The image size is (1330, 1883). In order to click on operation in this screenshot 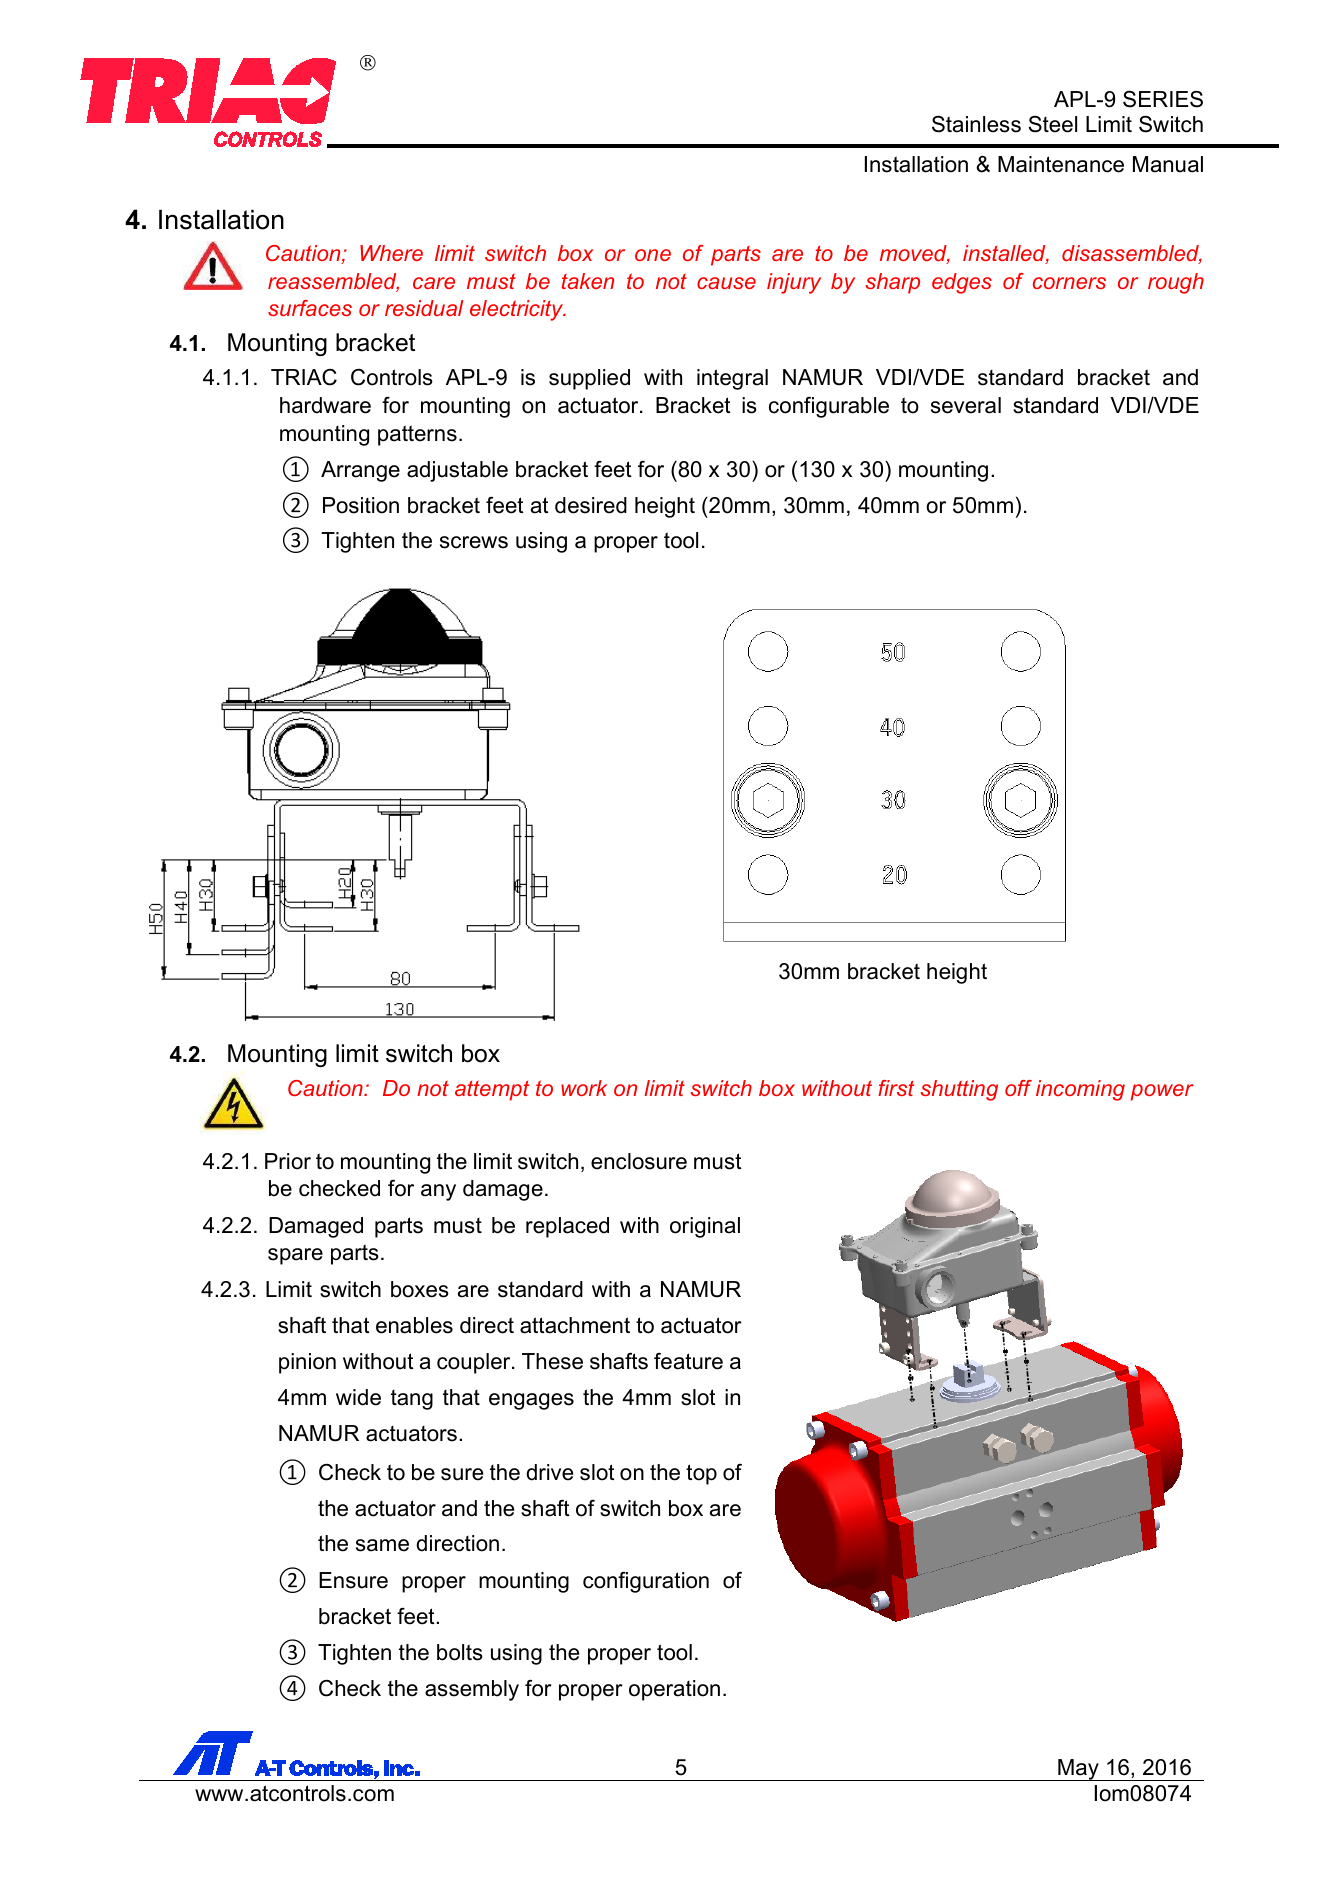, I will do `click(674, 1690)`.
